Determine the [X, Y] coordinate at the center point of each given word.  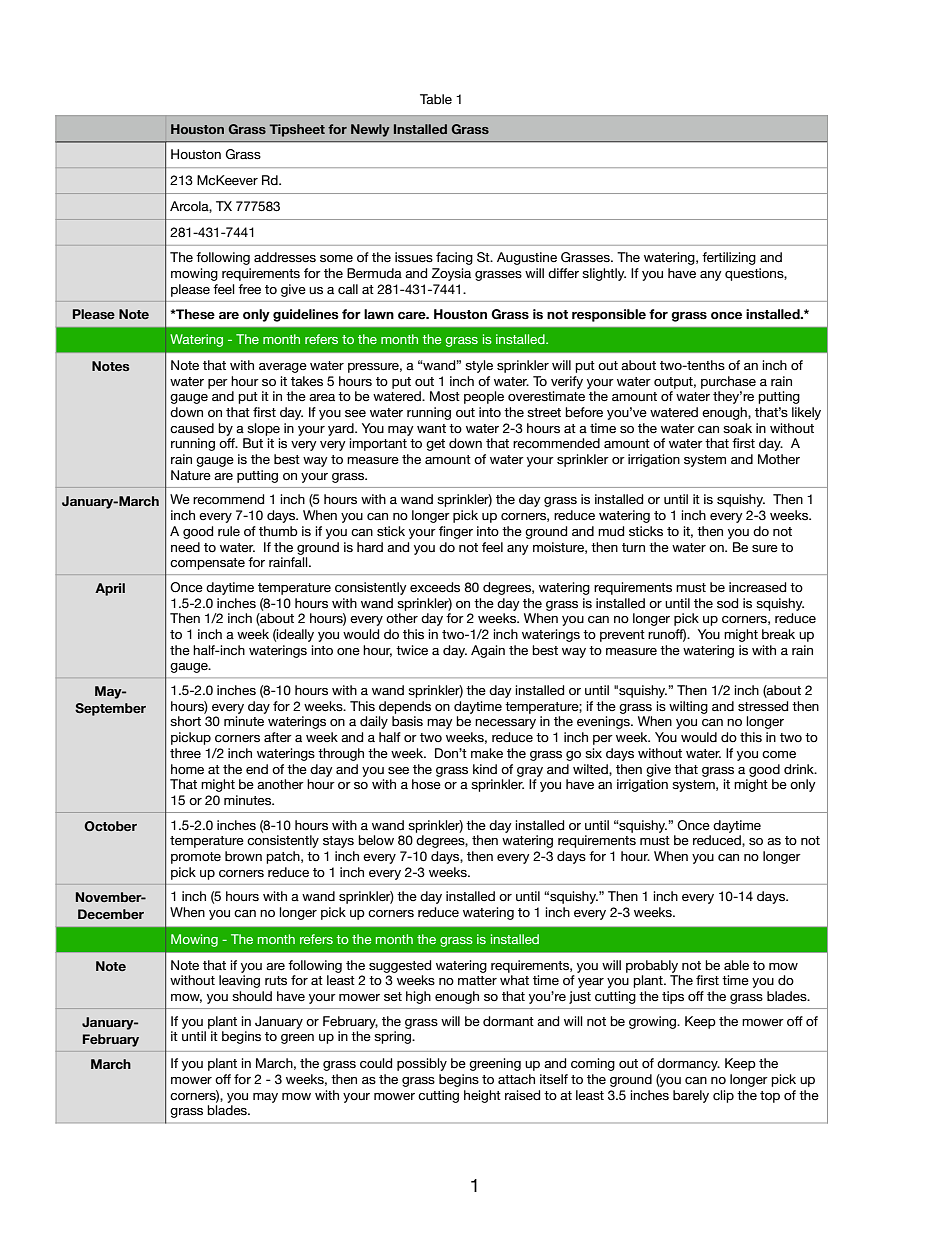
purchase [728, 382]
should [252, 996]
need [185, 547]
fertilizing [729, 258]
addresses [285, 257]
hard [370, 547]
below [376, 840]
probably [652, 966]
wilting [688, 707]
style [479, 366]
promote [196, 858]
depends [405, 707]
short [185, 721]
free [249, 289]
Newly [370, 130]
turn [633, 547]
